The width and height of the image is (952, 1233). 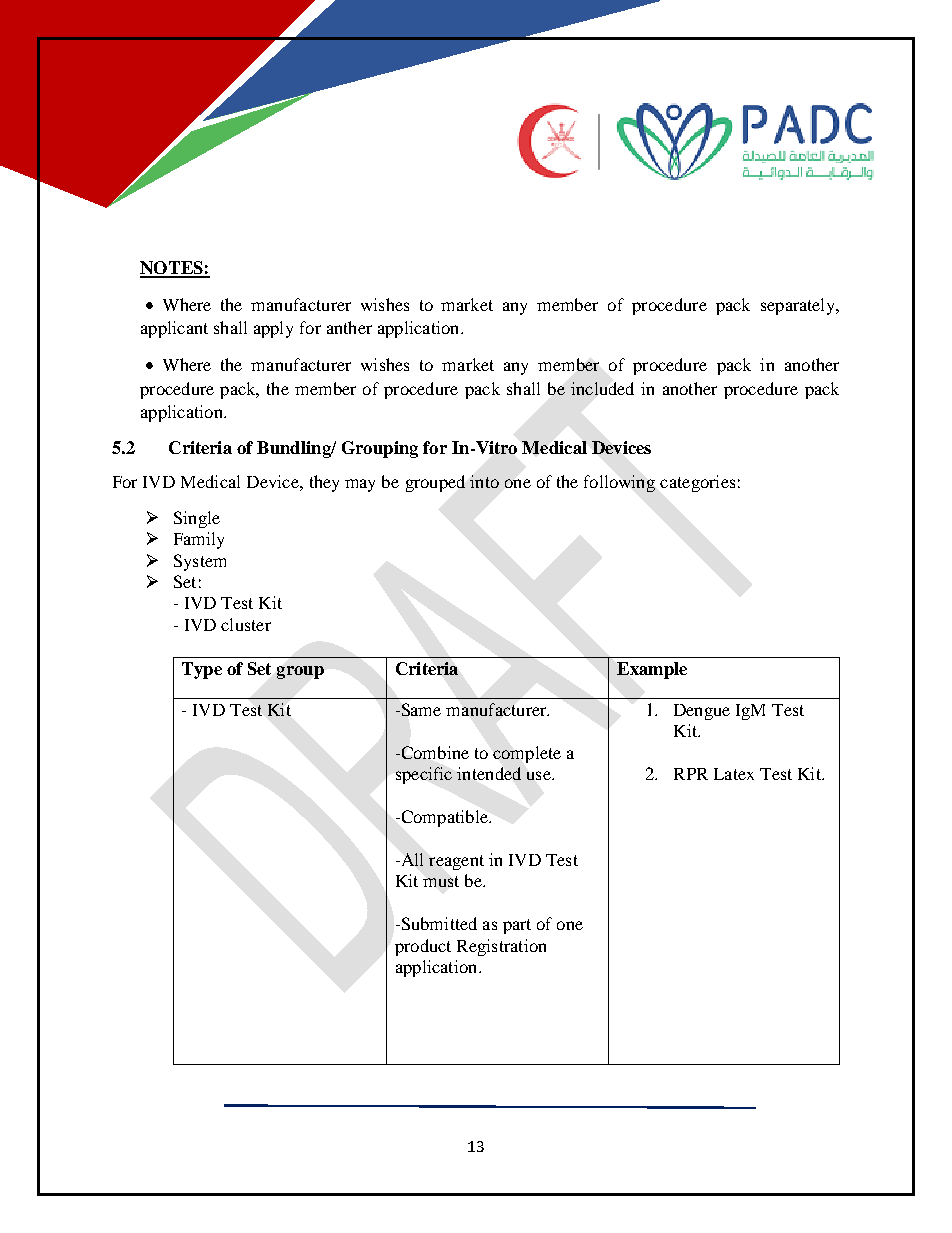 What do you see at coordinates (349, 327) in the image?
I see `anther` at bounding box center [349, 327].
